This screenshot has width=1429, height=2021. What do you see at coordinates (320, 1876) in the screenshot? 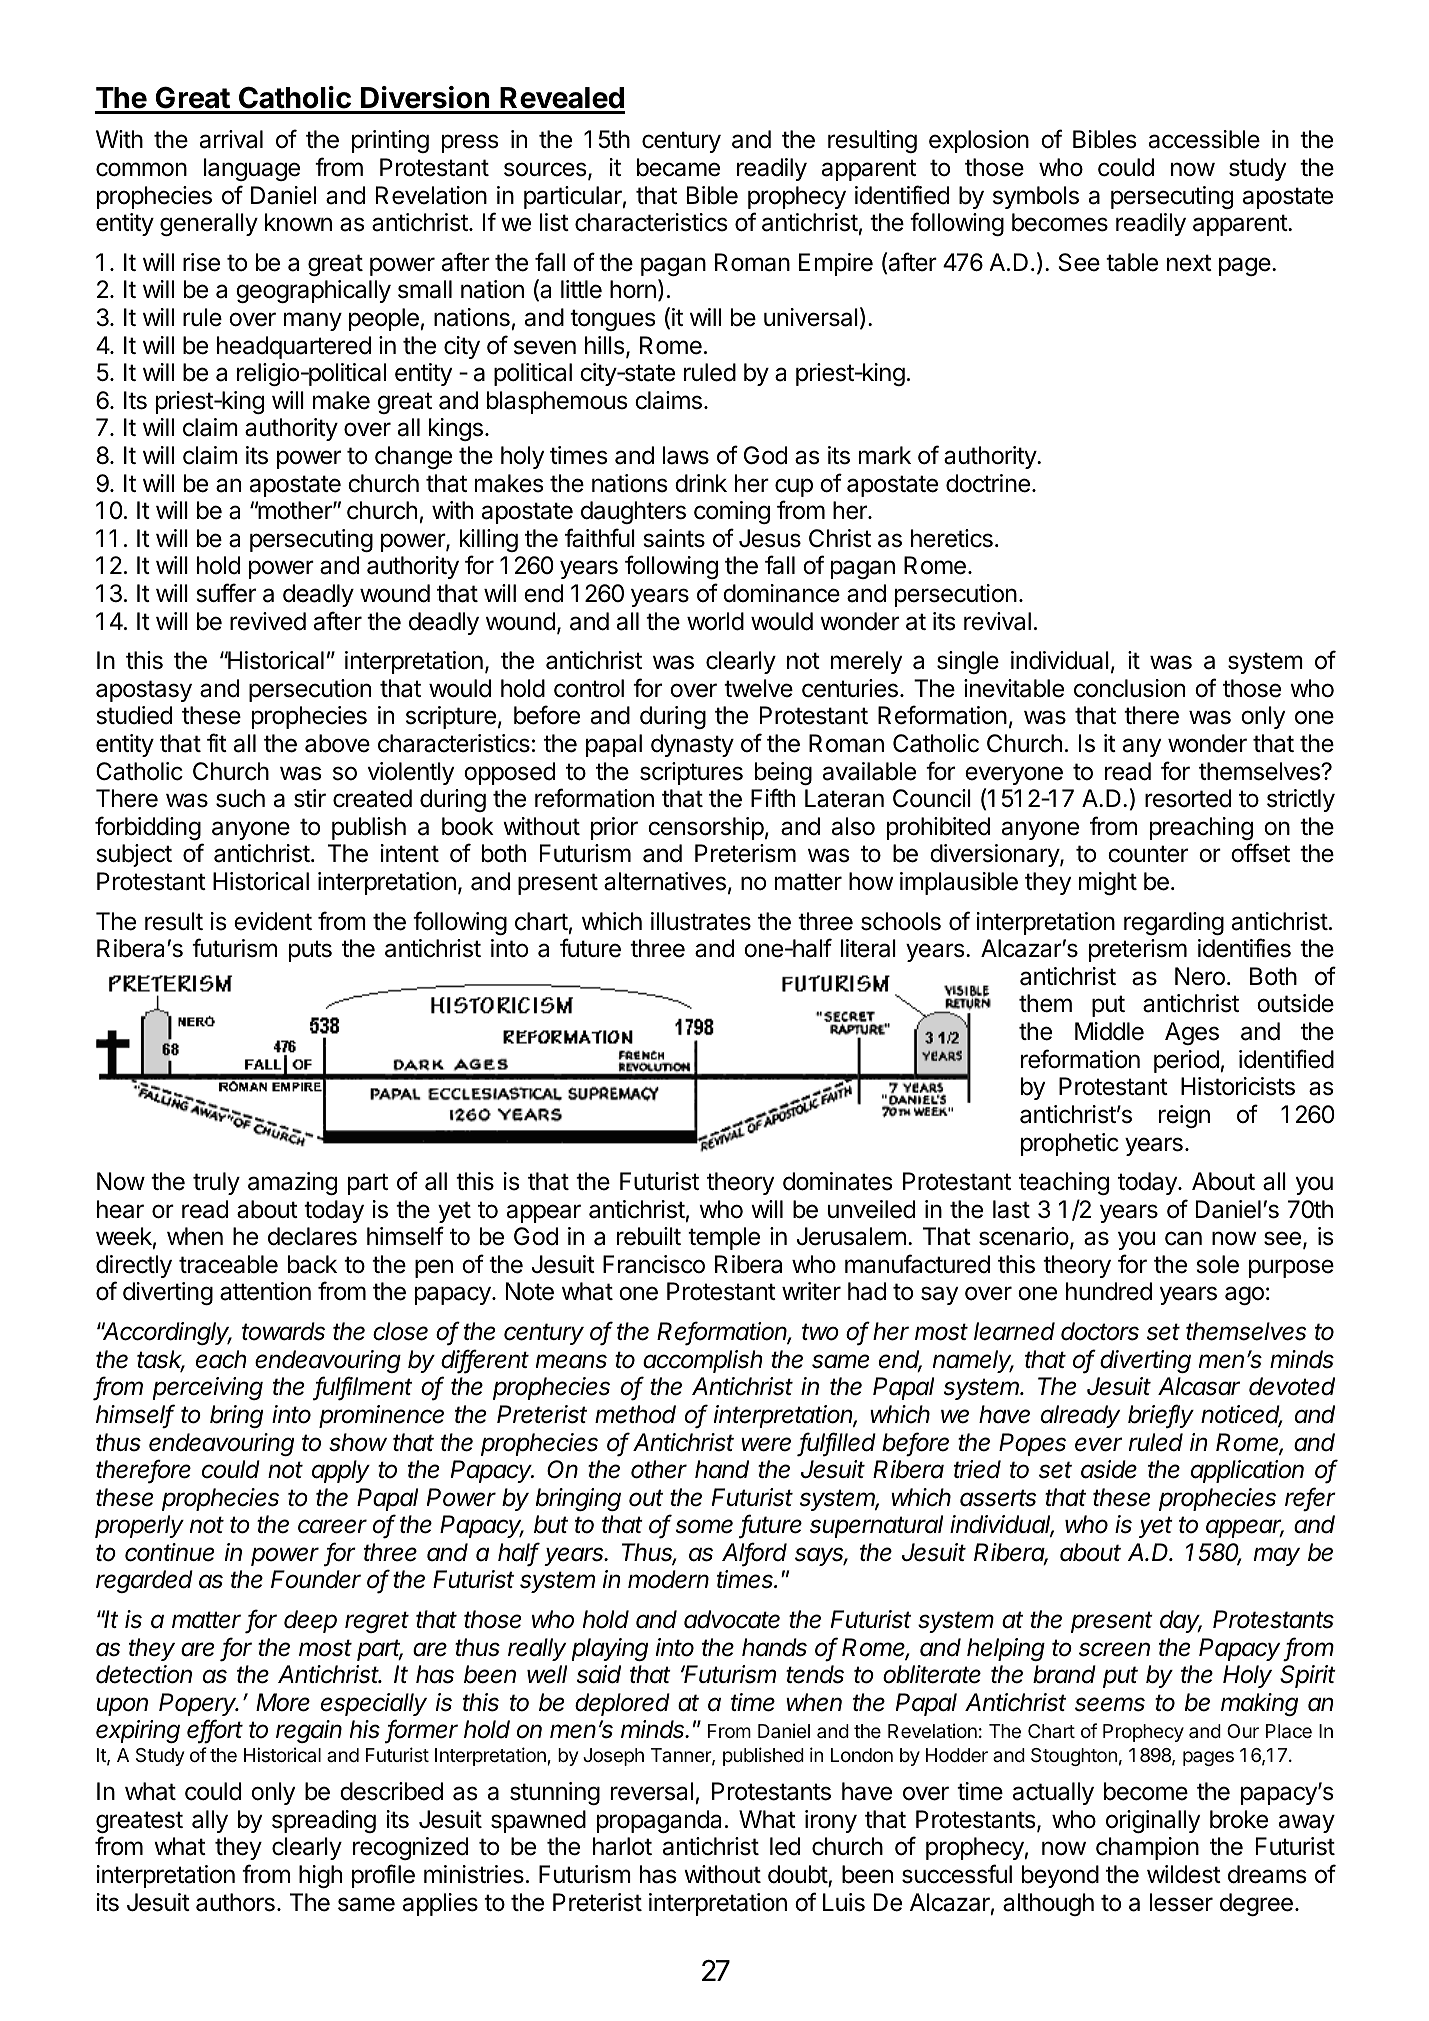
I see `high` at bounding box center [320, 1876].
